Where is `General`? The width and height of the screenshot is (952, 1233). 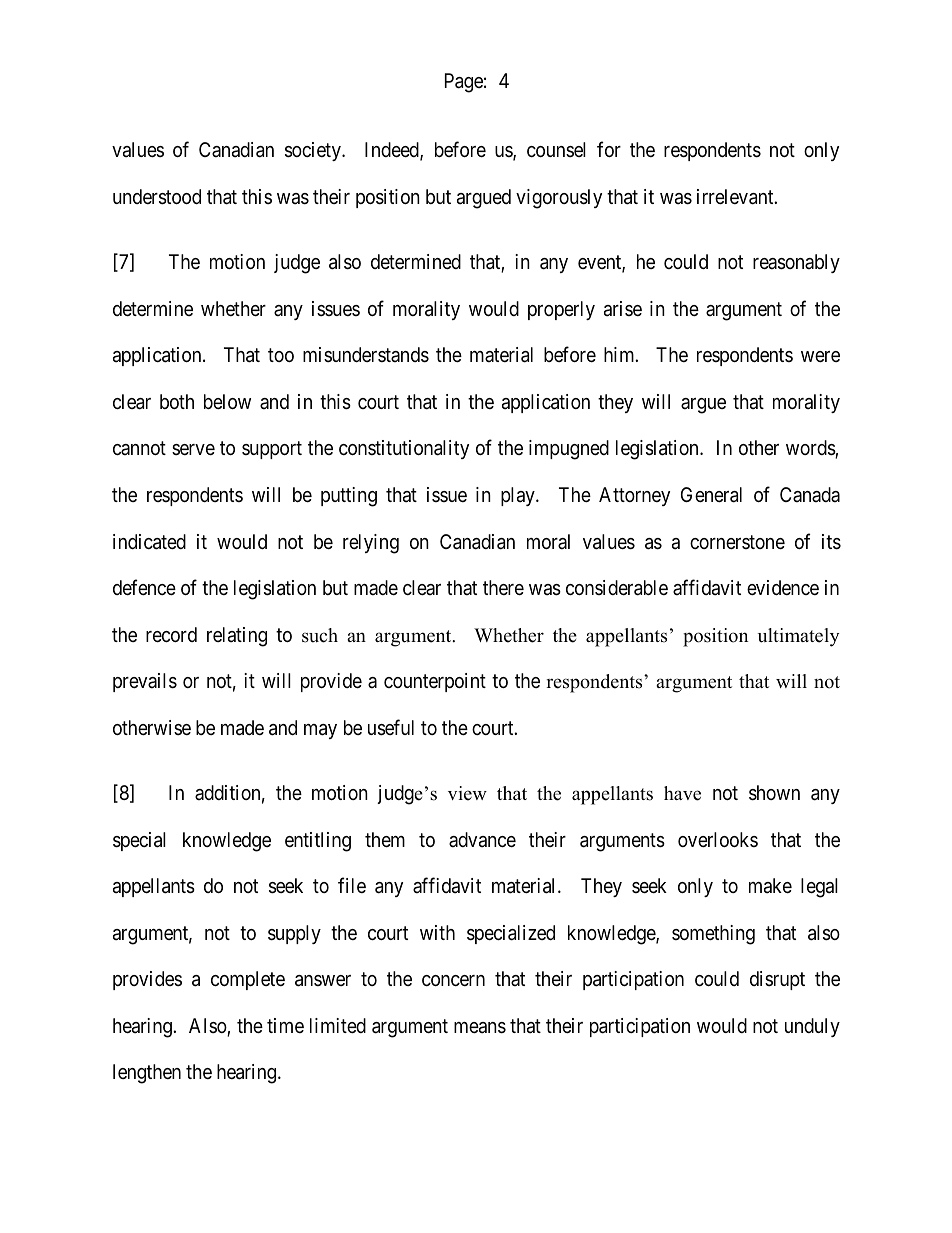 General is located at coordinates (711, 495).
